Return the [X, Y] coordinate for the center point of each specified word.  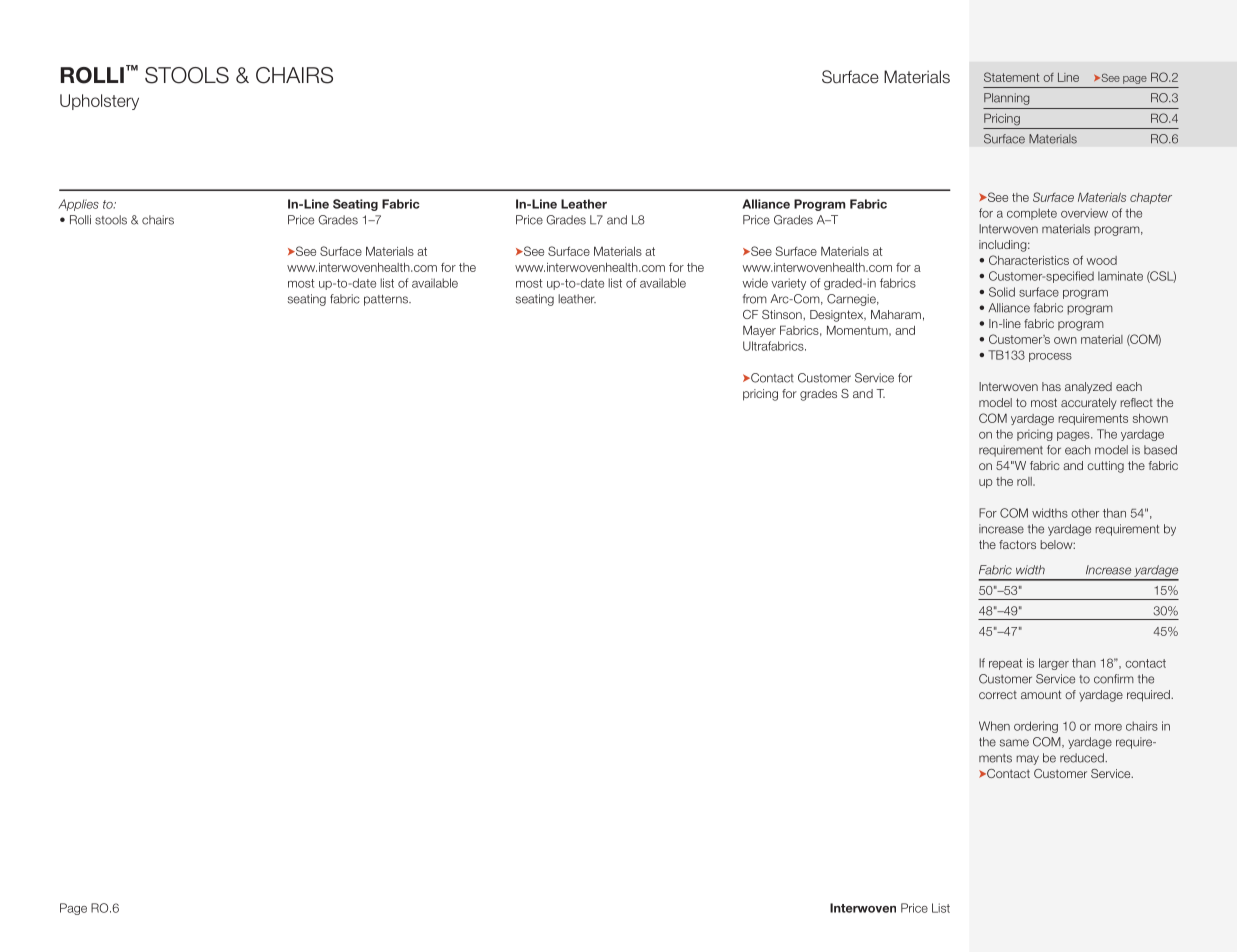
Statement [1011, 77]
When [994, 726]
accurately [1089, 404]
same [1014, 743]
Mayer [759, 331]
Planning [1007, 99]
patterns [387, 300]
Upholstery [99, 102]
